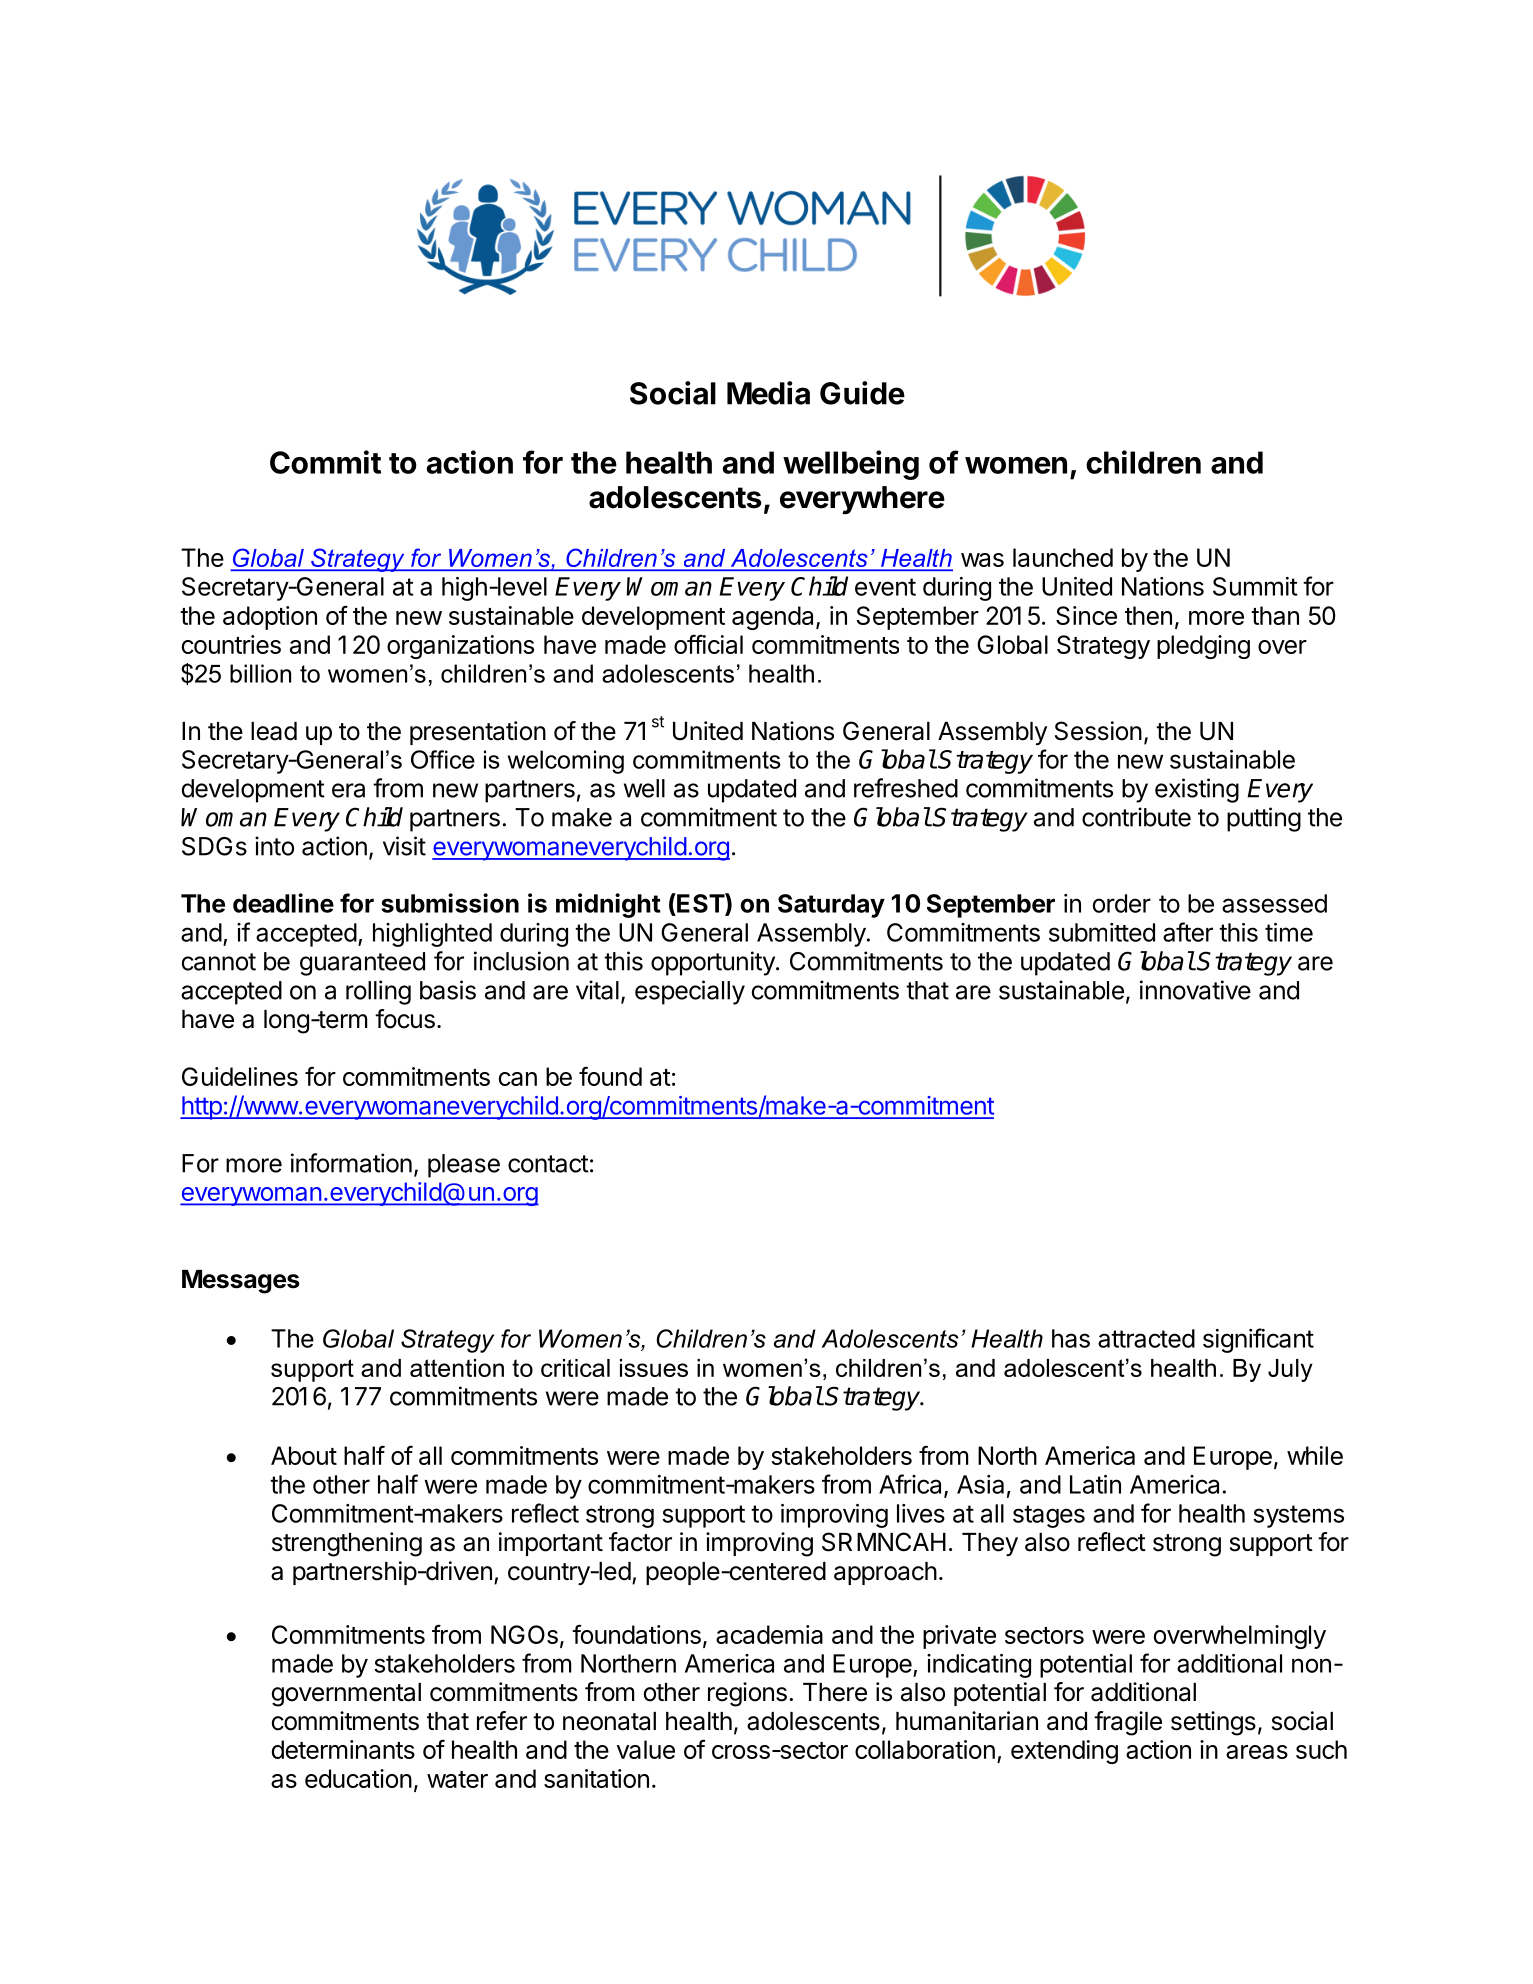 Image resolution: width=1533 pixels, height=1984 pixels. Describe the element at coordinates (690, 992) in the screenshot. I see `especially` at that location.
